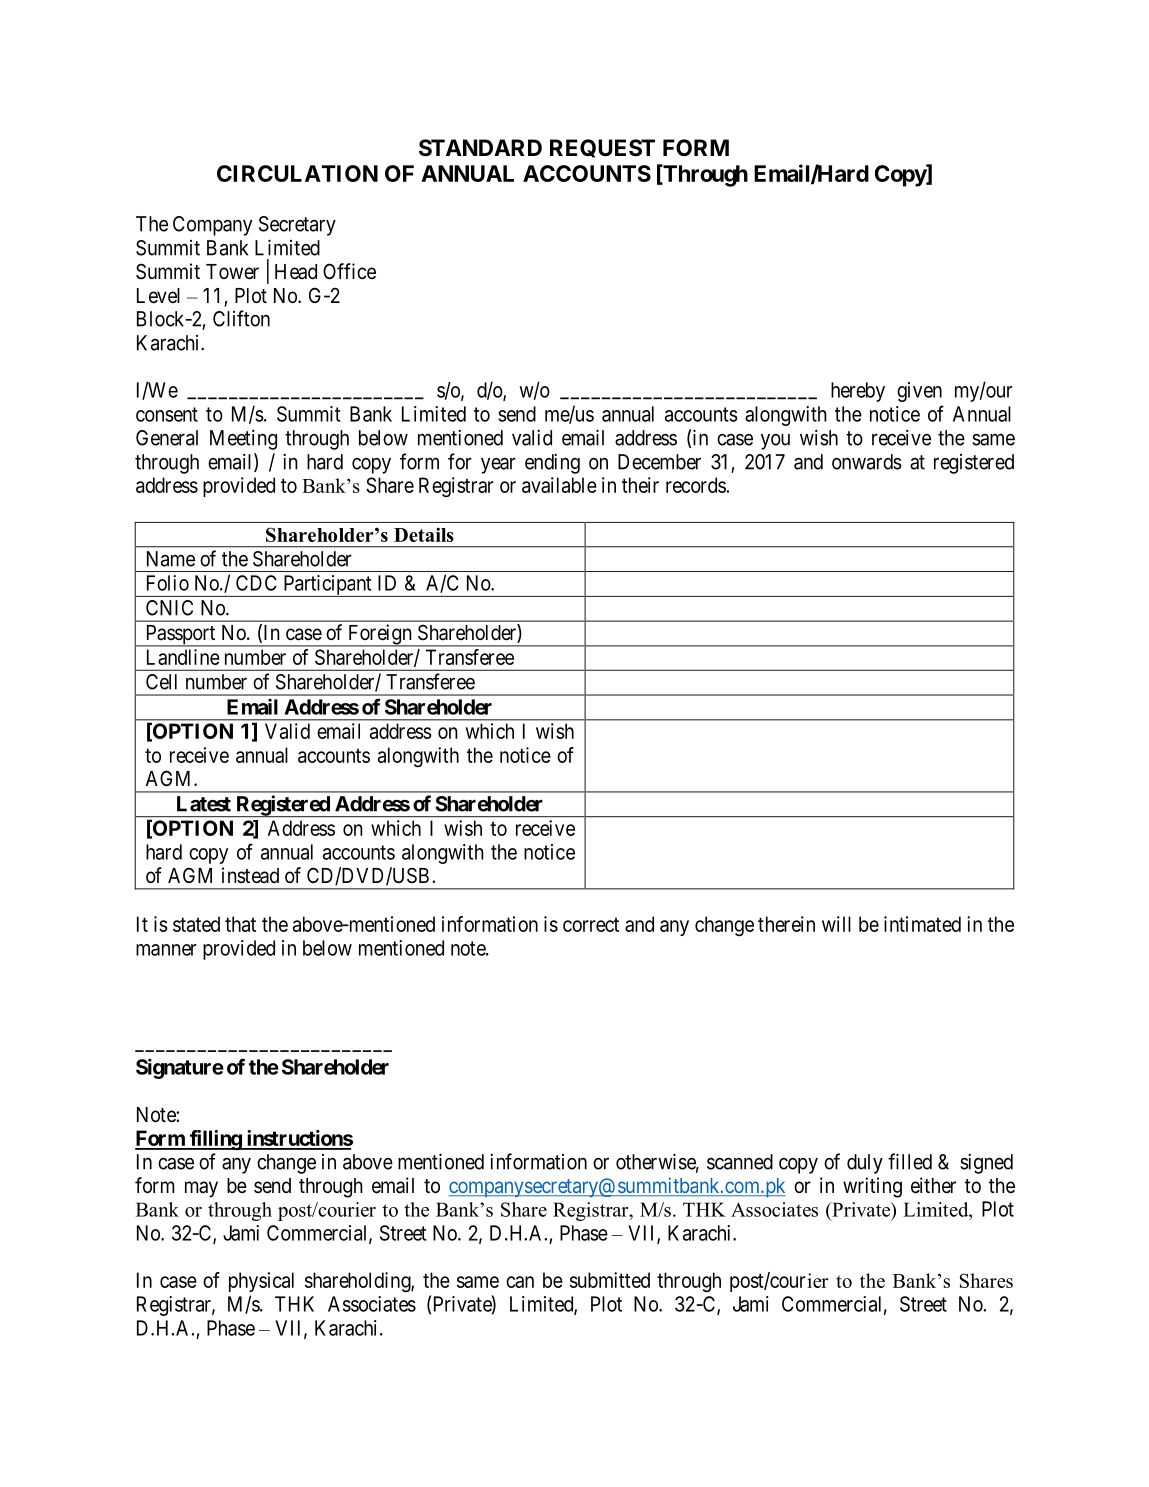 The height and width of the screenshot is (1487, 1149). Describe the element at coordinates (867, 462) in the screenshot. I see `onwards` at that location.
